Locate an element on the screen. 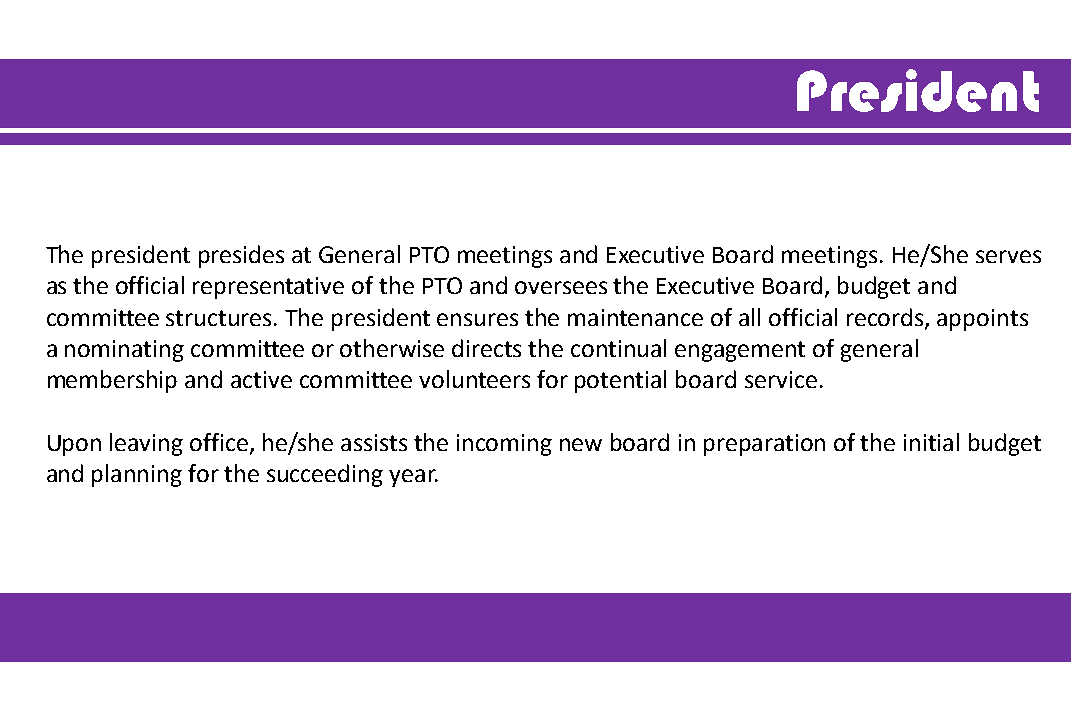 The width and height of the screenshot is (1071, 723). planning is located at coordinates (137, 475).
